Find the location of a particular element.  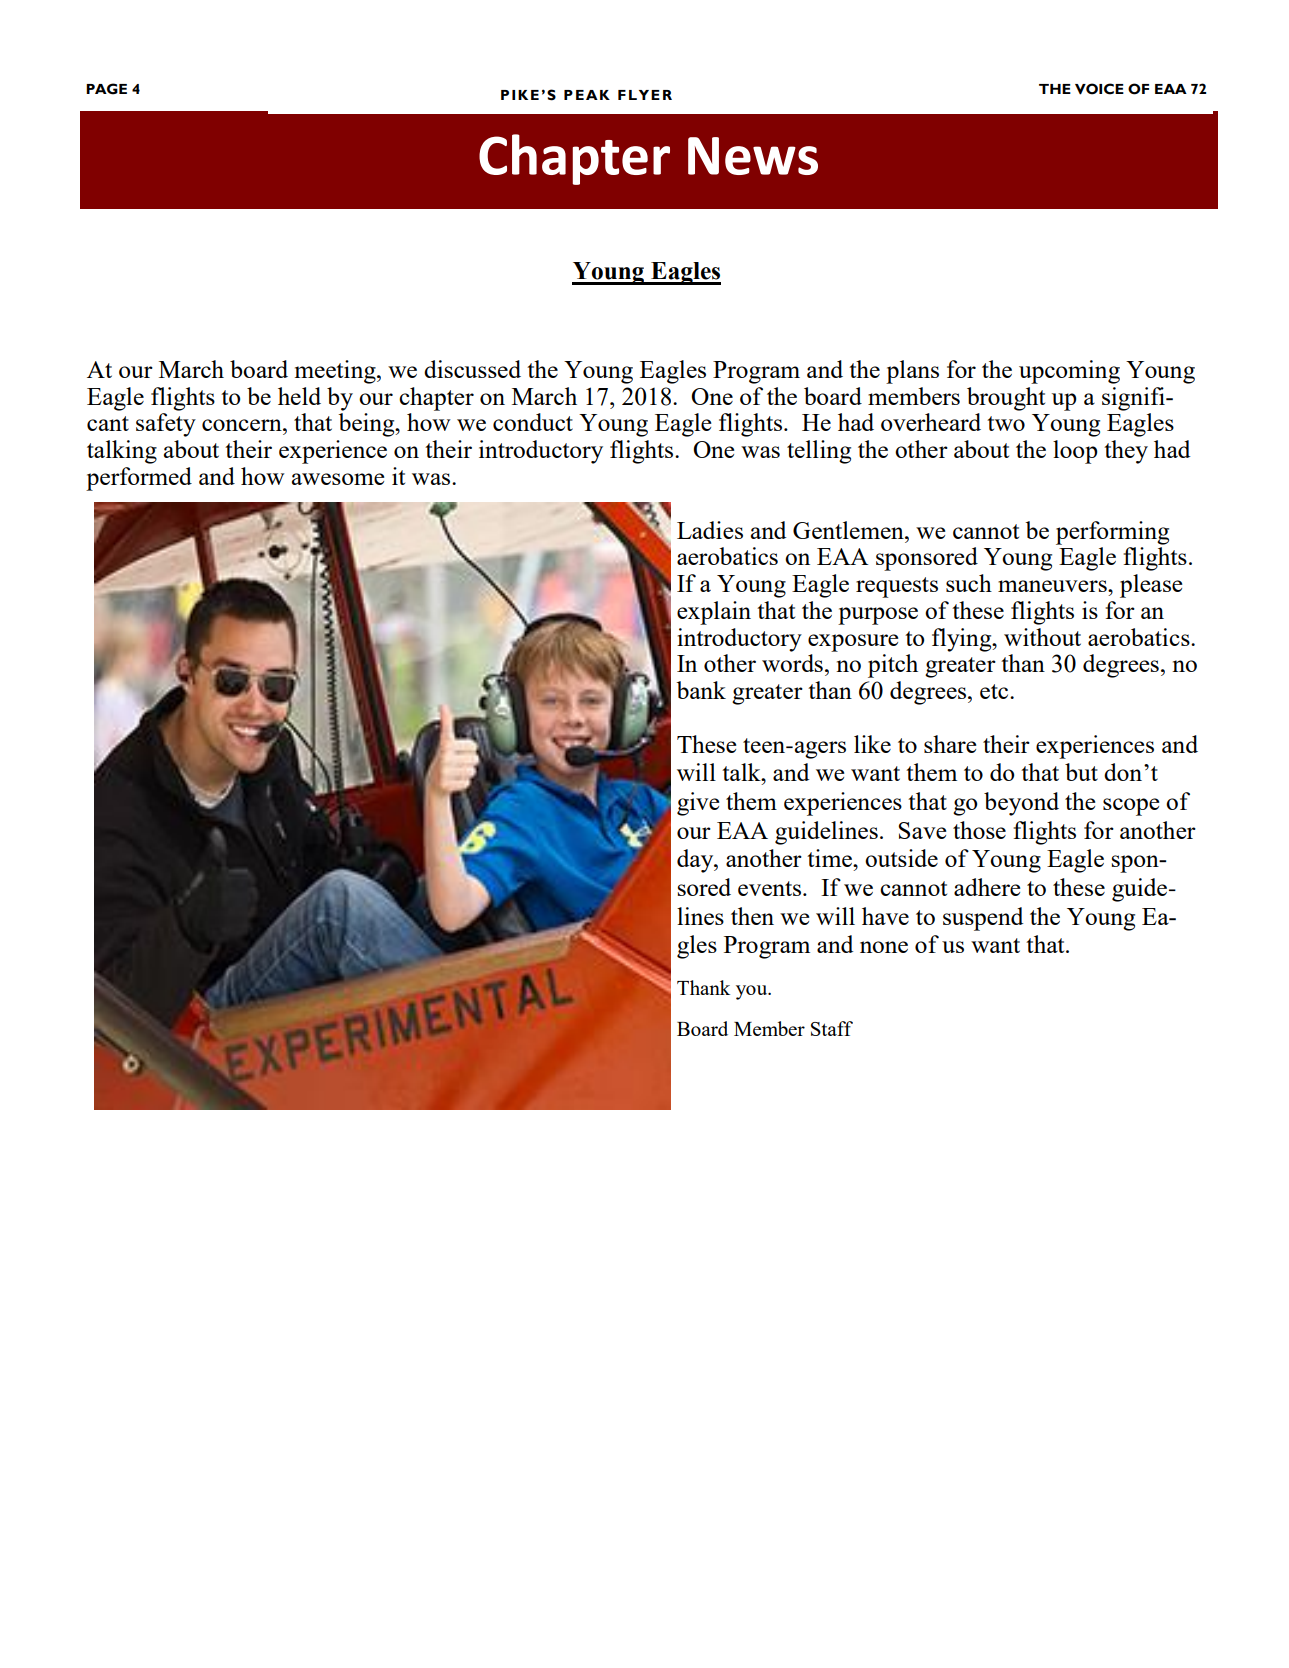

suspend is located at coordinates (983, 919).
